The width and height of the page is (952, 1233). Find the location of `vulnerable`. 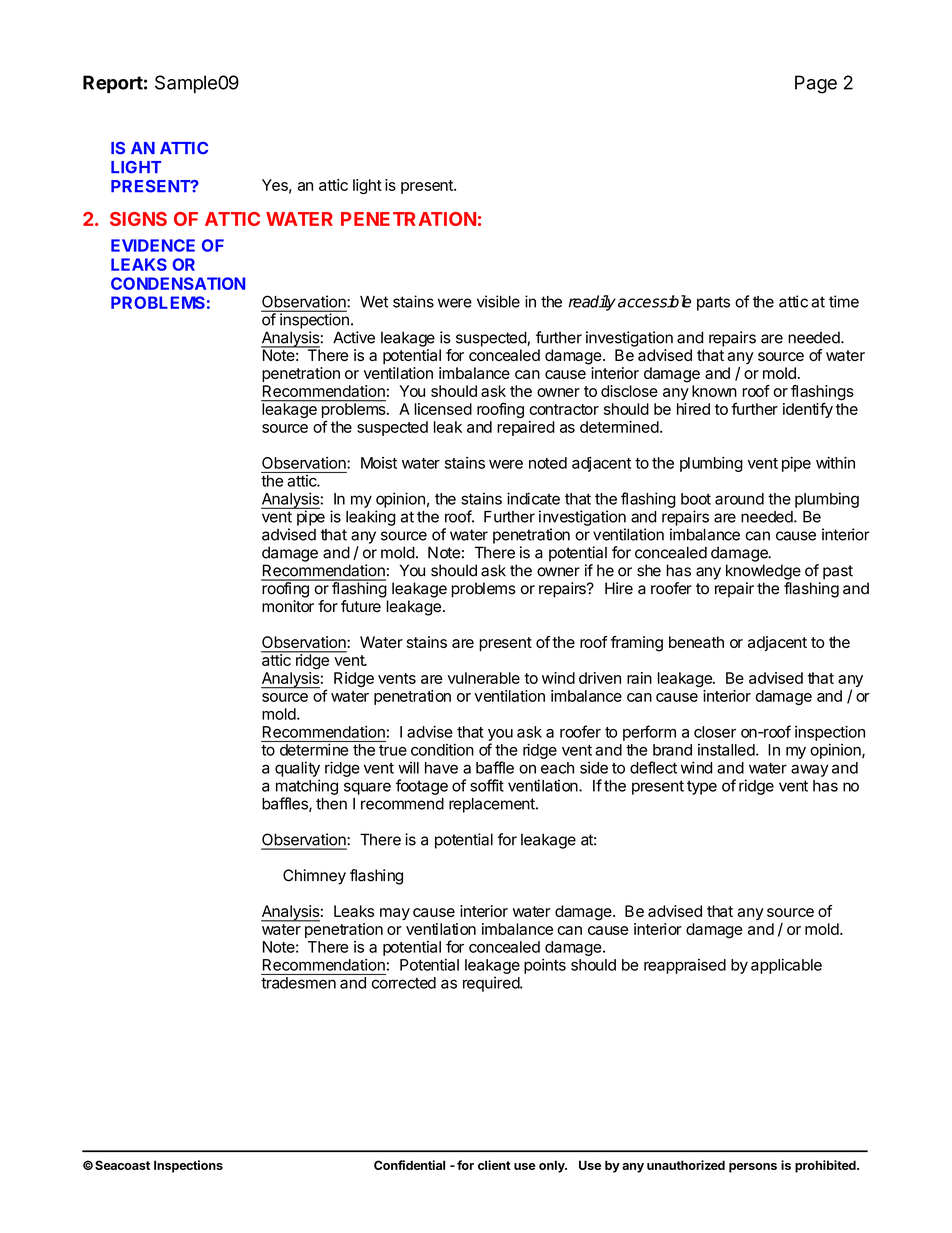

vulnerable is located at coordinates (484, 678).
